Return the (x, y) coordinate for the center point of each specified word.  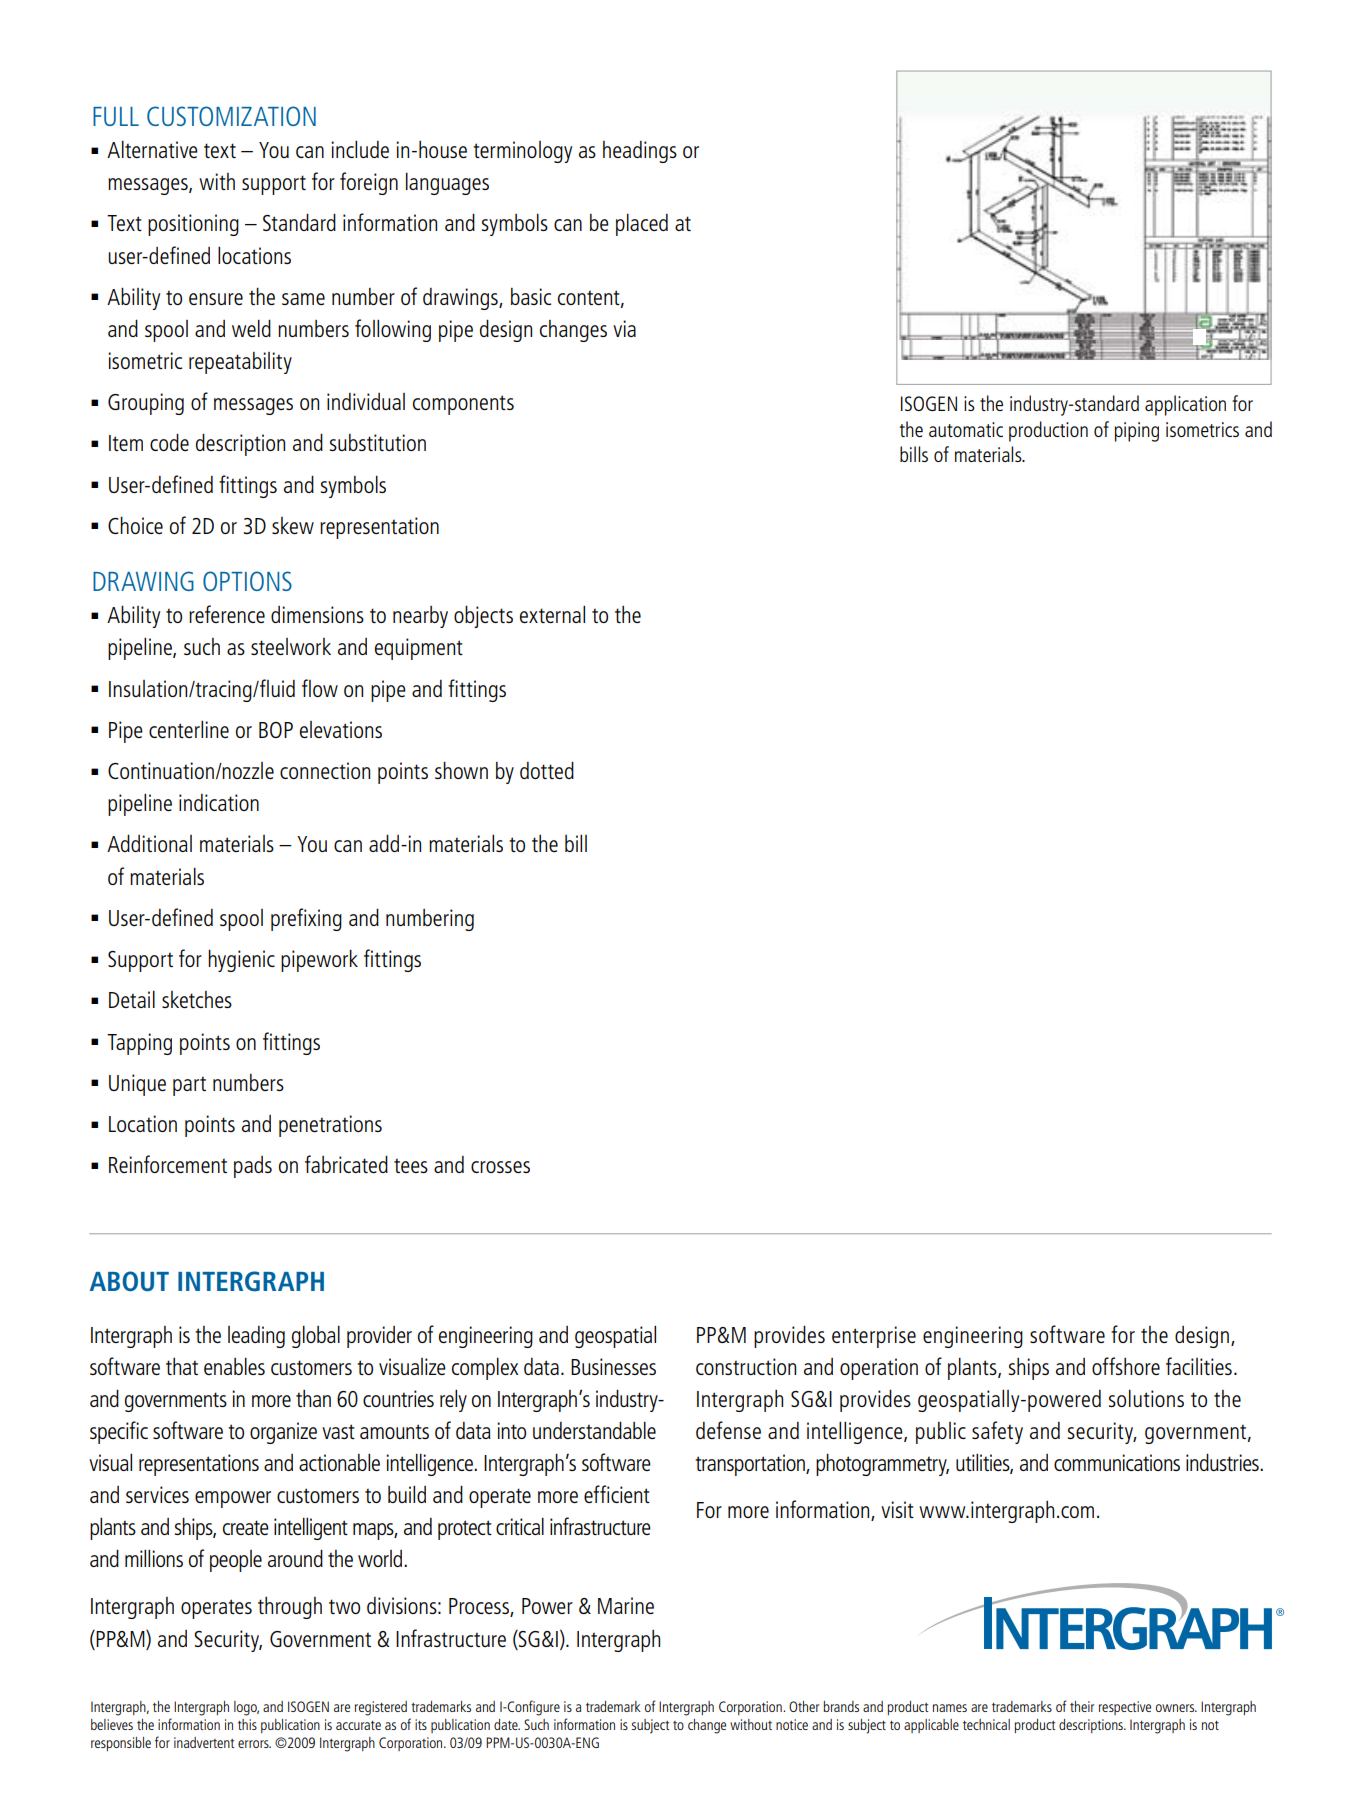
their (1082, 1706)
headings (640, 152)
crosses (500, 1167)
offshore (1126, 1366)
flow (320, 688)
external (552, 614)
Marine (626, 1605)
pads (253, 1167)
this (247, 1724)
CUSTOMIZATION (231, 116)
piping (1137, 432)
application (1185, 405)
